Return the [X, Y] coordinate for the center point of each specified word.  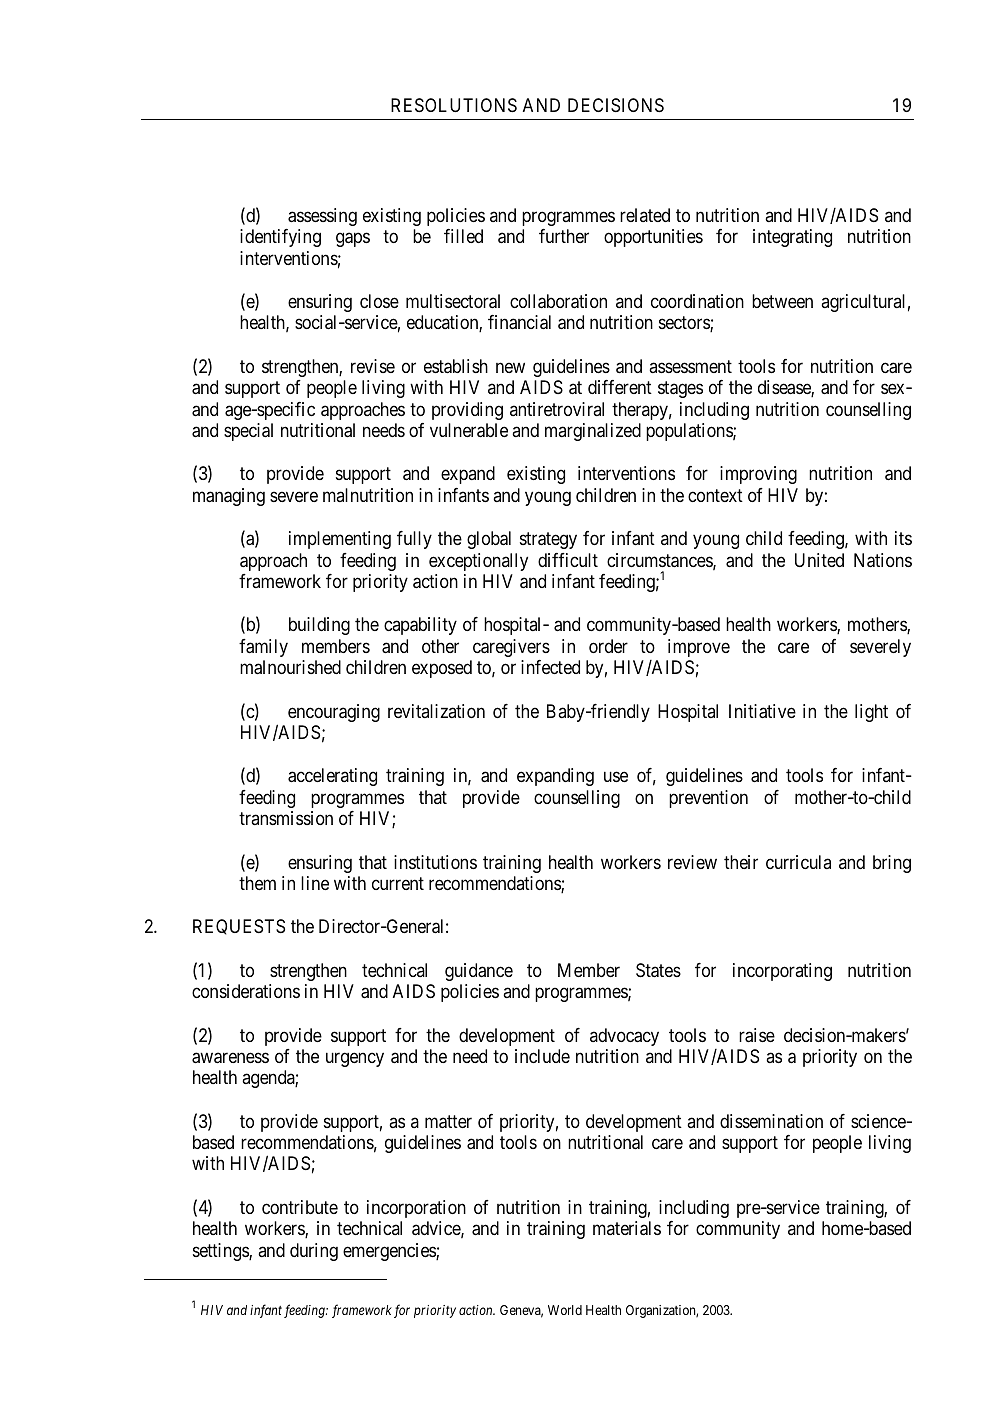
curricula [798, 862]
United [819, 560]
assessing [322, 217]
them [257, 883]
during [314, 1252]
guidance [479, 972]
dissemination [771, 1121]
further [564, 236]
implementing [340, 540]
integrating [792, 238]
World [565, 1310]
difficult [568, 560]
